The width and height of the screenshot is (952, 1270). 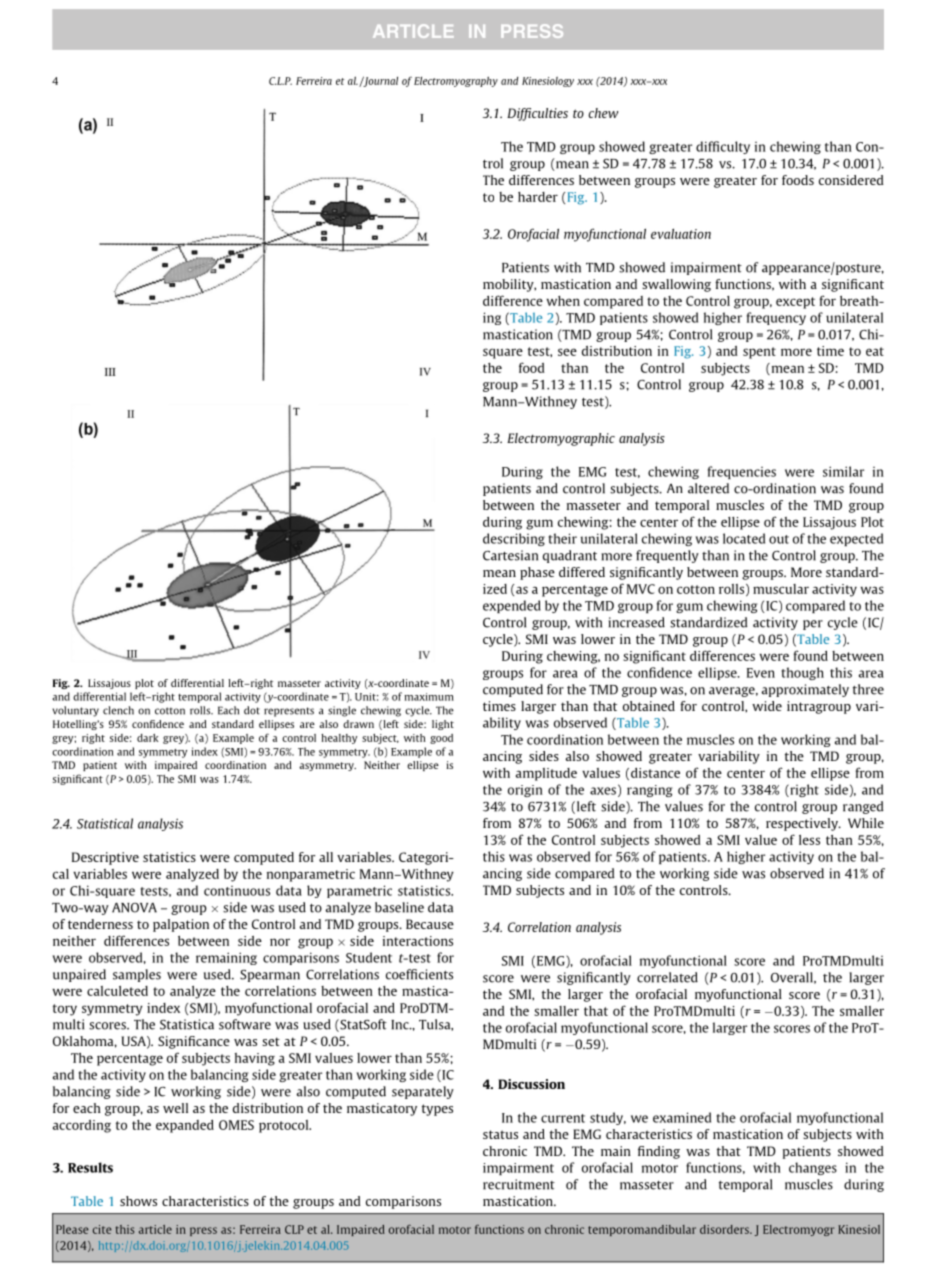 What do you see at coordinates (767, 706) in the screenshot?
I see `wide` at bounding box center [767, 706].
